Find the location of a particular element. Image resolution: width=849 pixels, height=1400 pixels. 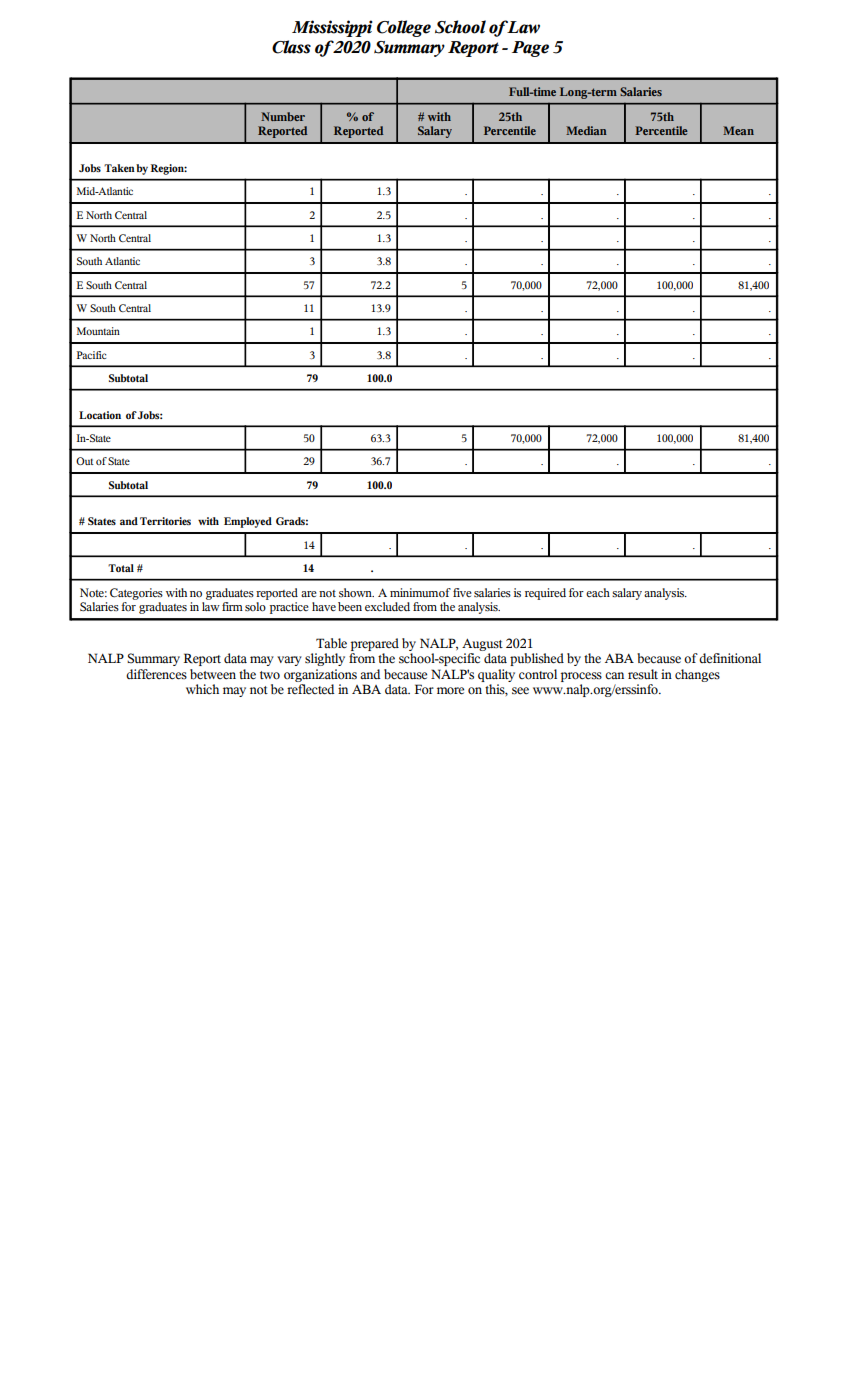

Pacific is located at coordinates (91, 355).
